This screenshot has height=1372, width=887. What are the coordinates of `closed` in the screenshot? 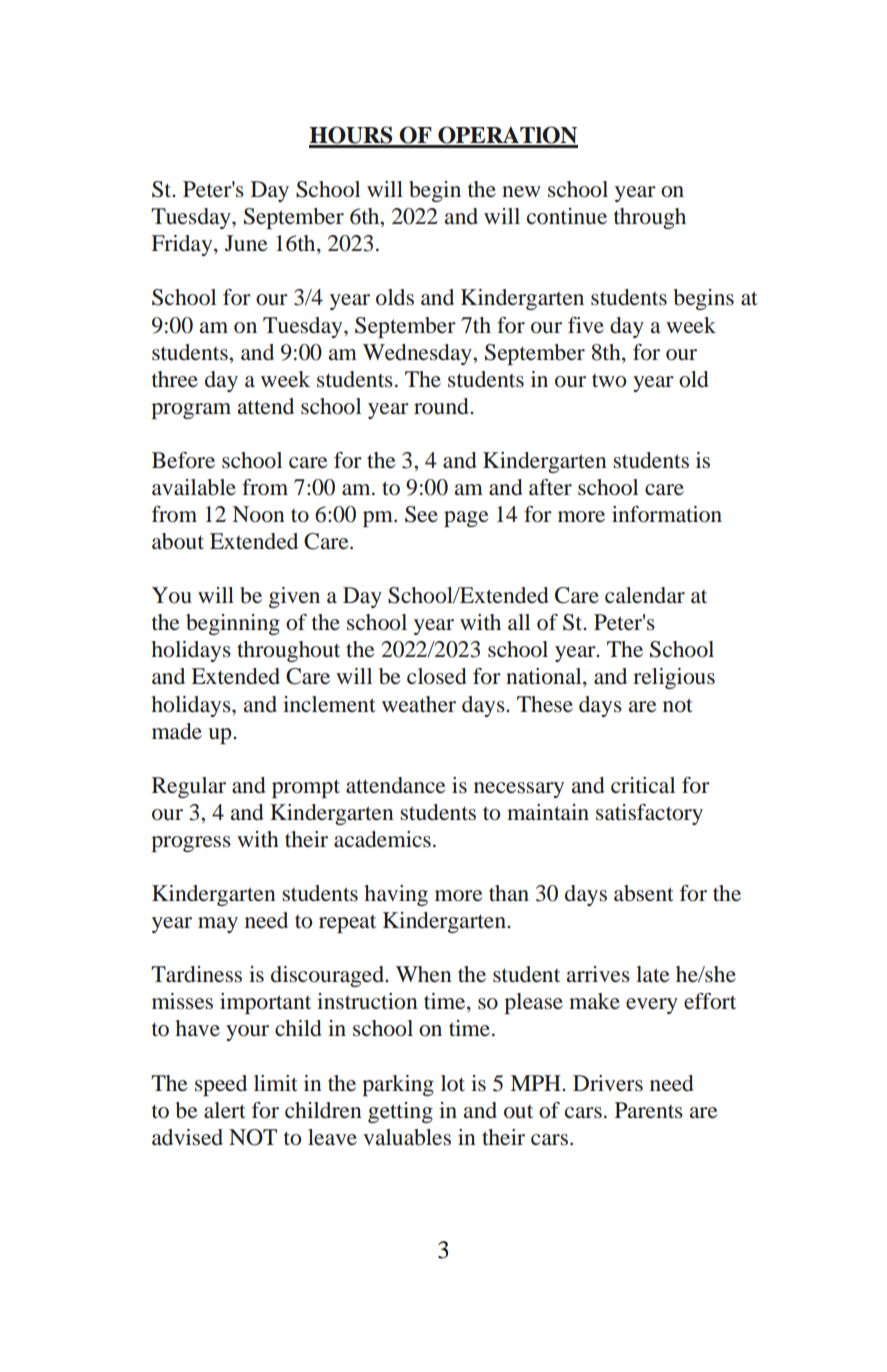 It's located at (437, 676).
